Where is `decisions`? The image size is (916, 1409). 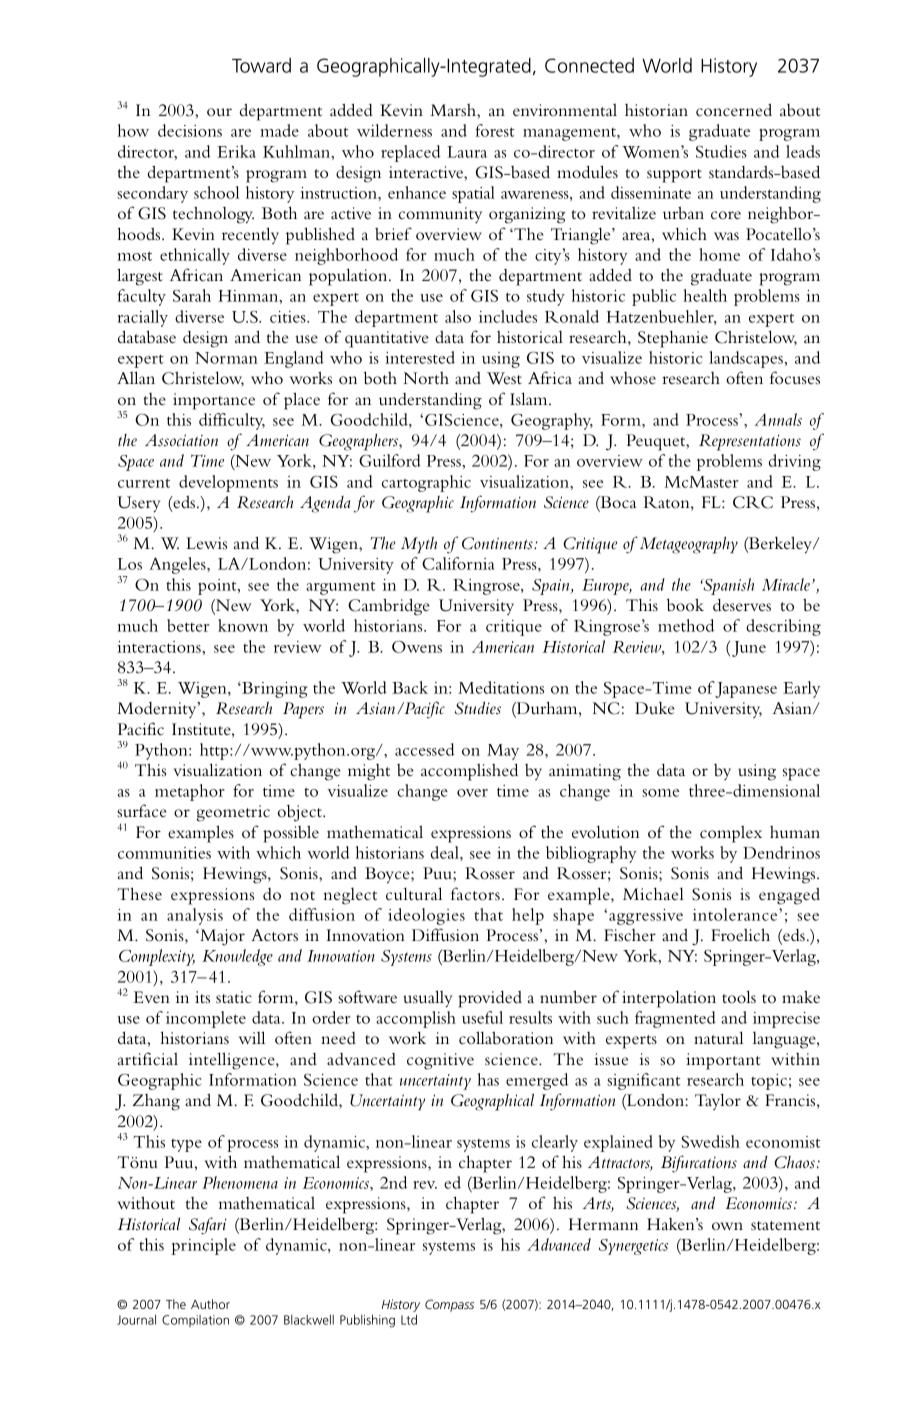 decisions is located at coordinates (190, 130).
